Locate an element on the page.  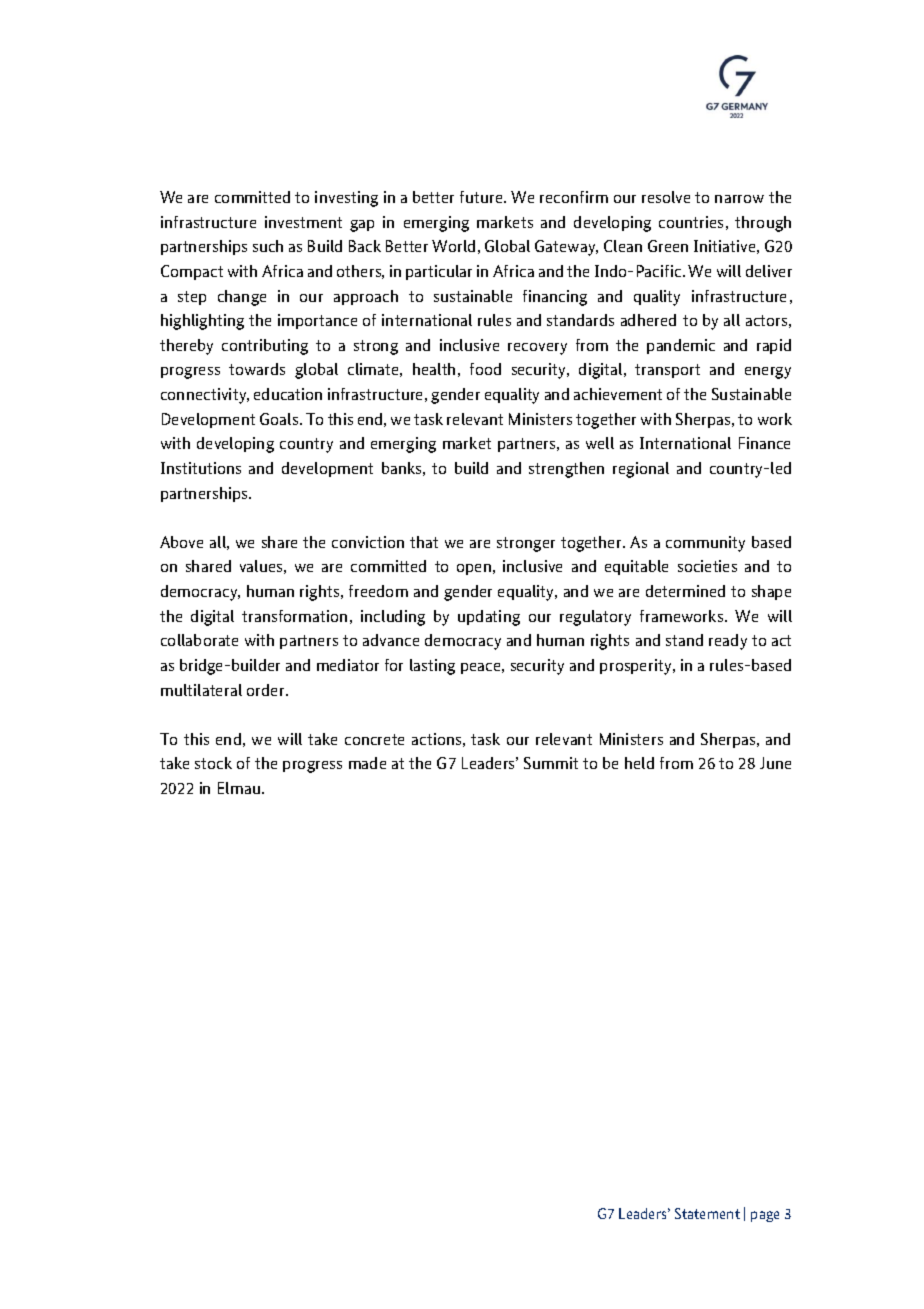
Statement is located at coordinates (707, 1213).
